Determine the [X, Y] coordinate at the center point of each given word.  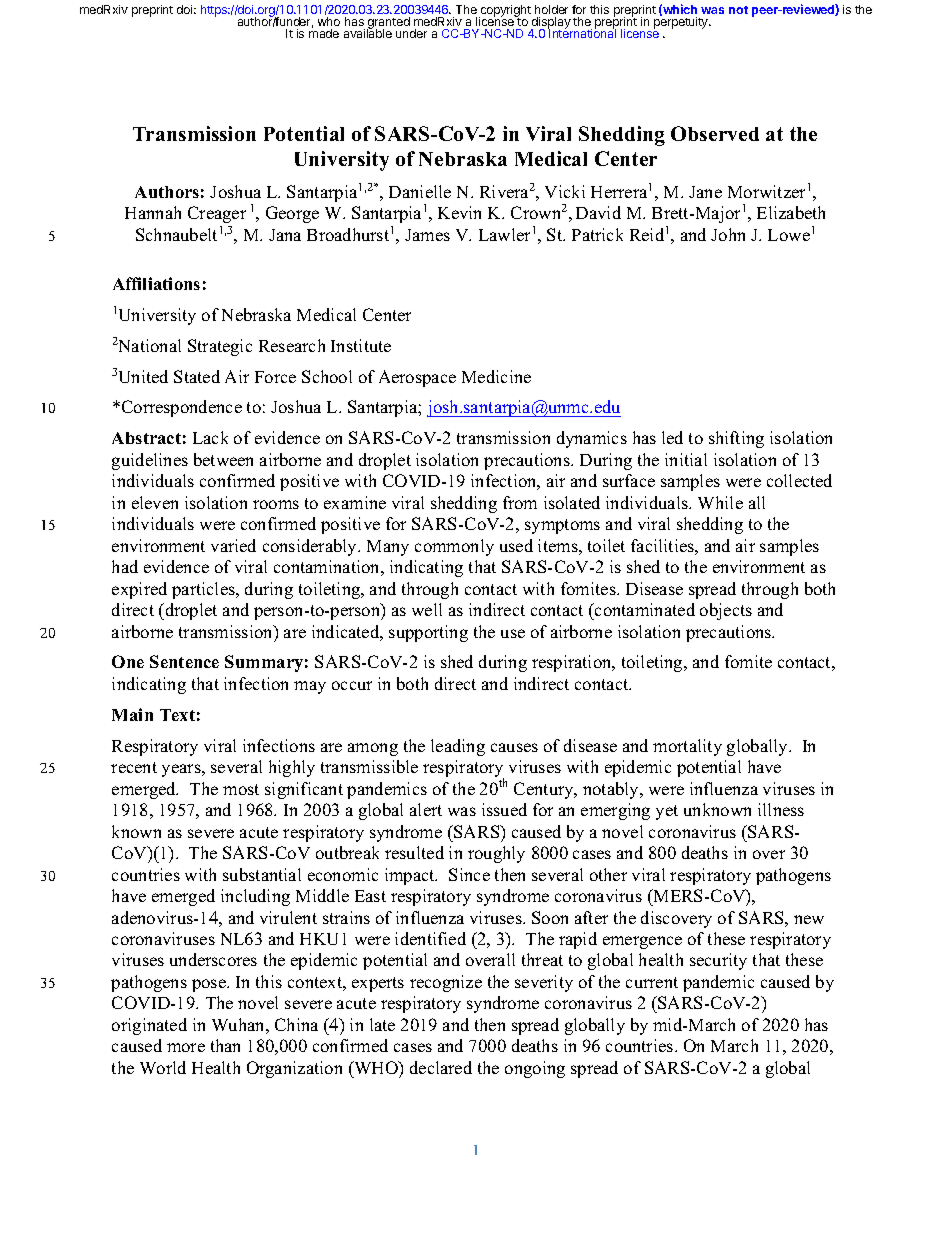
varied [233, 545]
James [427, 235]
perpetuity [682, 23]
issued [504, 809]
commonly [454, 547]
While [720, 502]
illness [781, 809]
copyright [505, 12]
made [324, 33]
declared [441, 1067]
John [728, 234]
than [225, 1045]
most [241, 789]
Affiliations [156, 283]
